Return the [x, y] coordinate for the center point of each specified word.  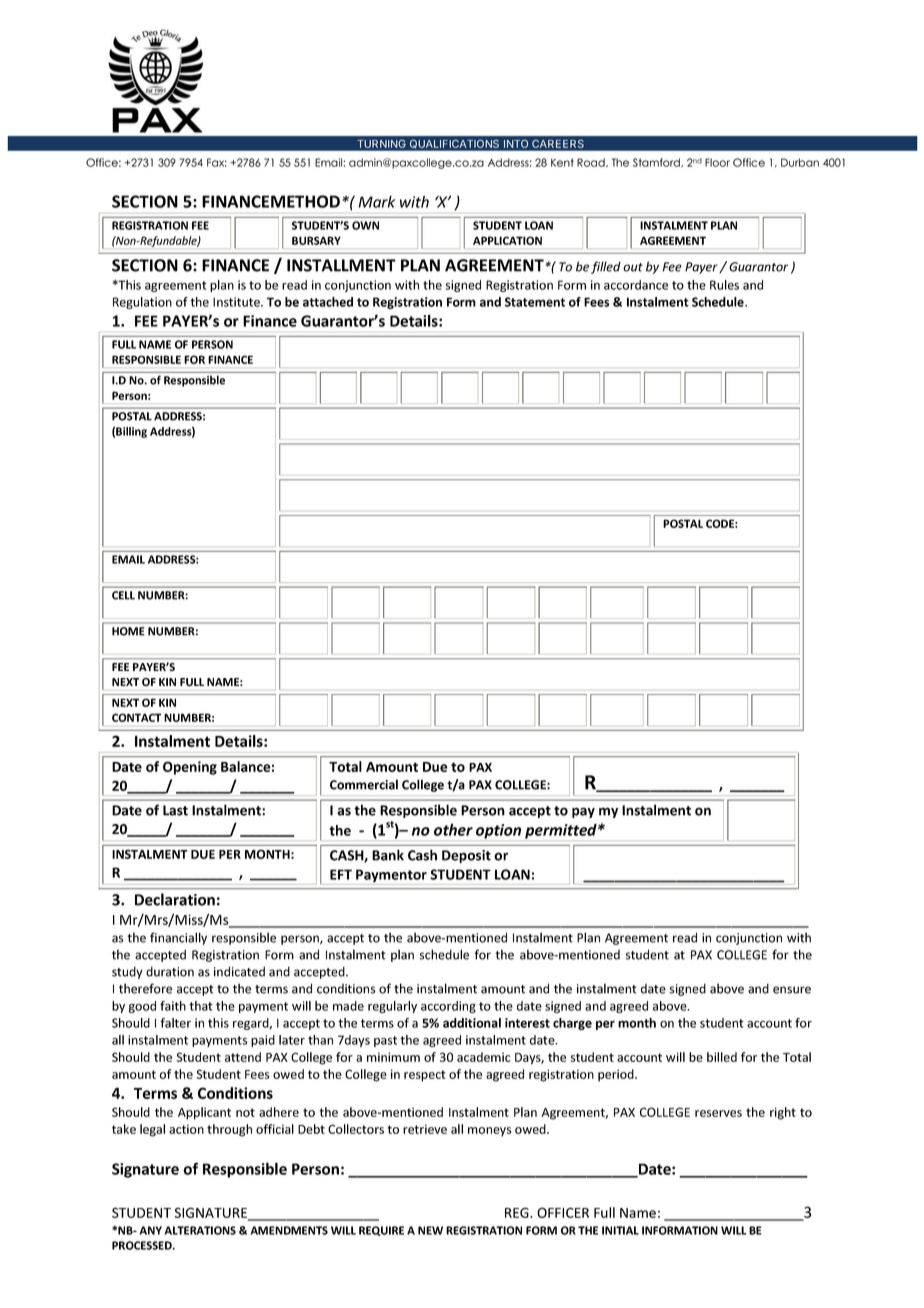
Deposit [466, 856]
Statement [535, 302]
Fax [217, 162]
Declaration [175, 899]
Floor [717, 162]
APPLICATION [507, 240]
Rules [724, 285]
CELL [123, 595]
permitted [562, 831]
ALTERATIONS [200, 1230]
